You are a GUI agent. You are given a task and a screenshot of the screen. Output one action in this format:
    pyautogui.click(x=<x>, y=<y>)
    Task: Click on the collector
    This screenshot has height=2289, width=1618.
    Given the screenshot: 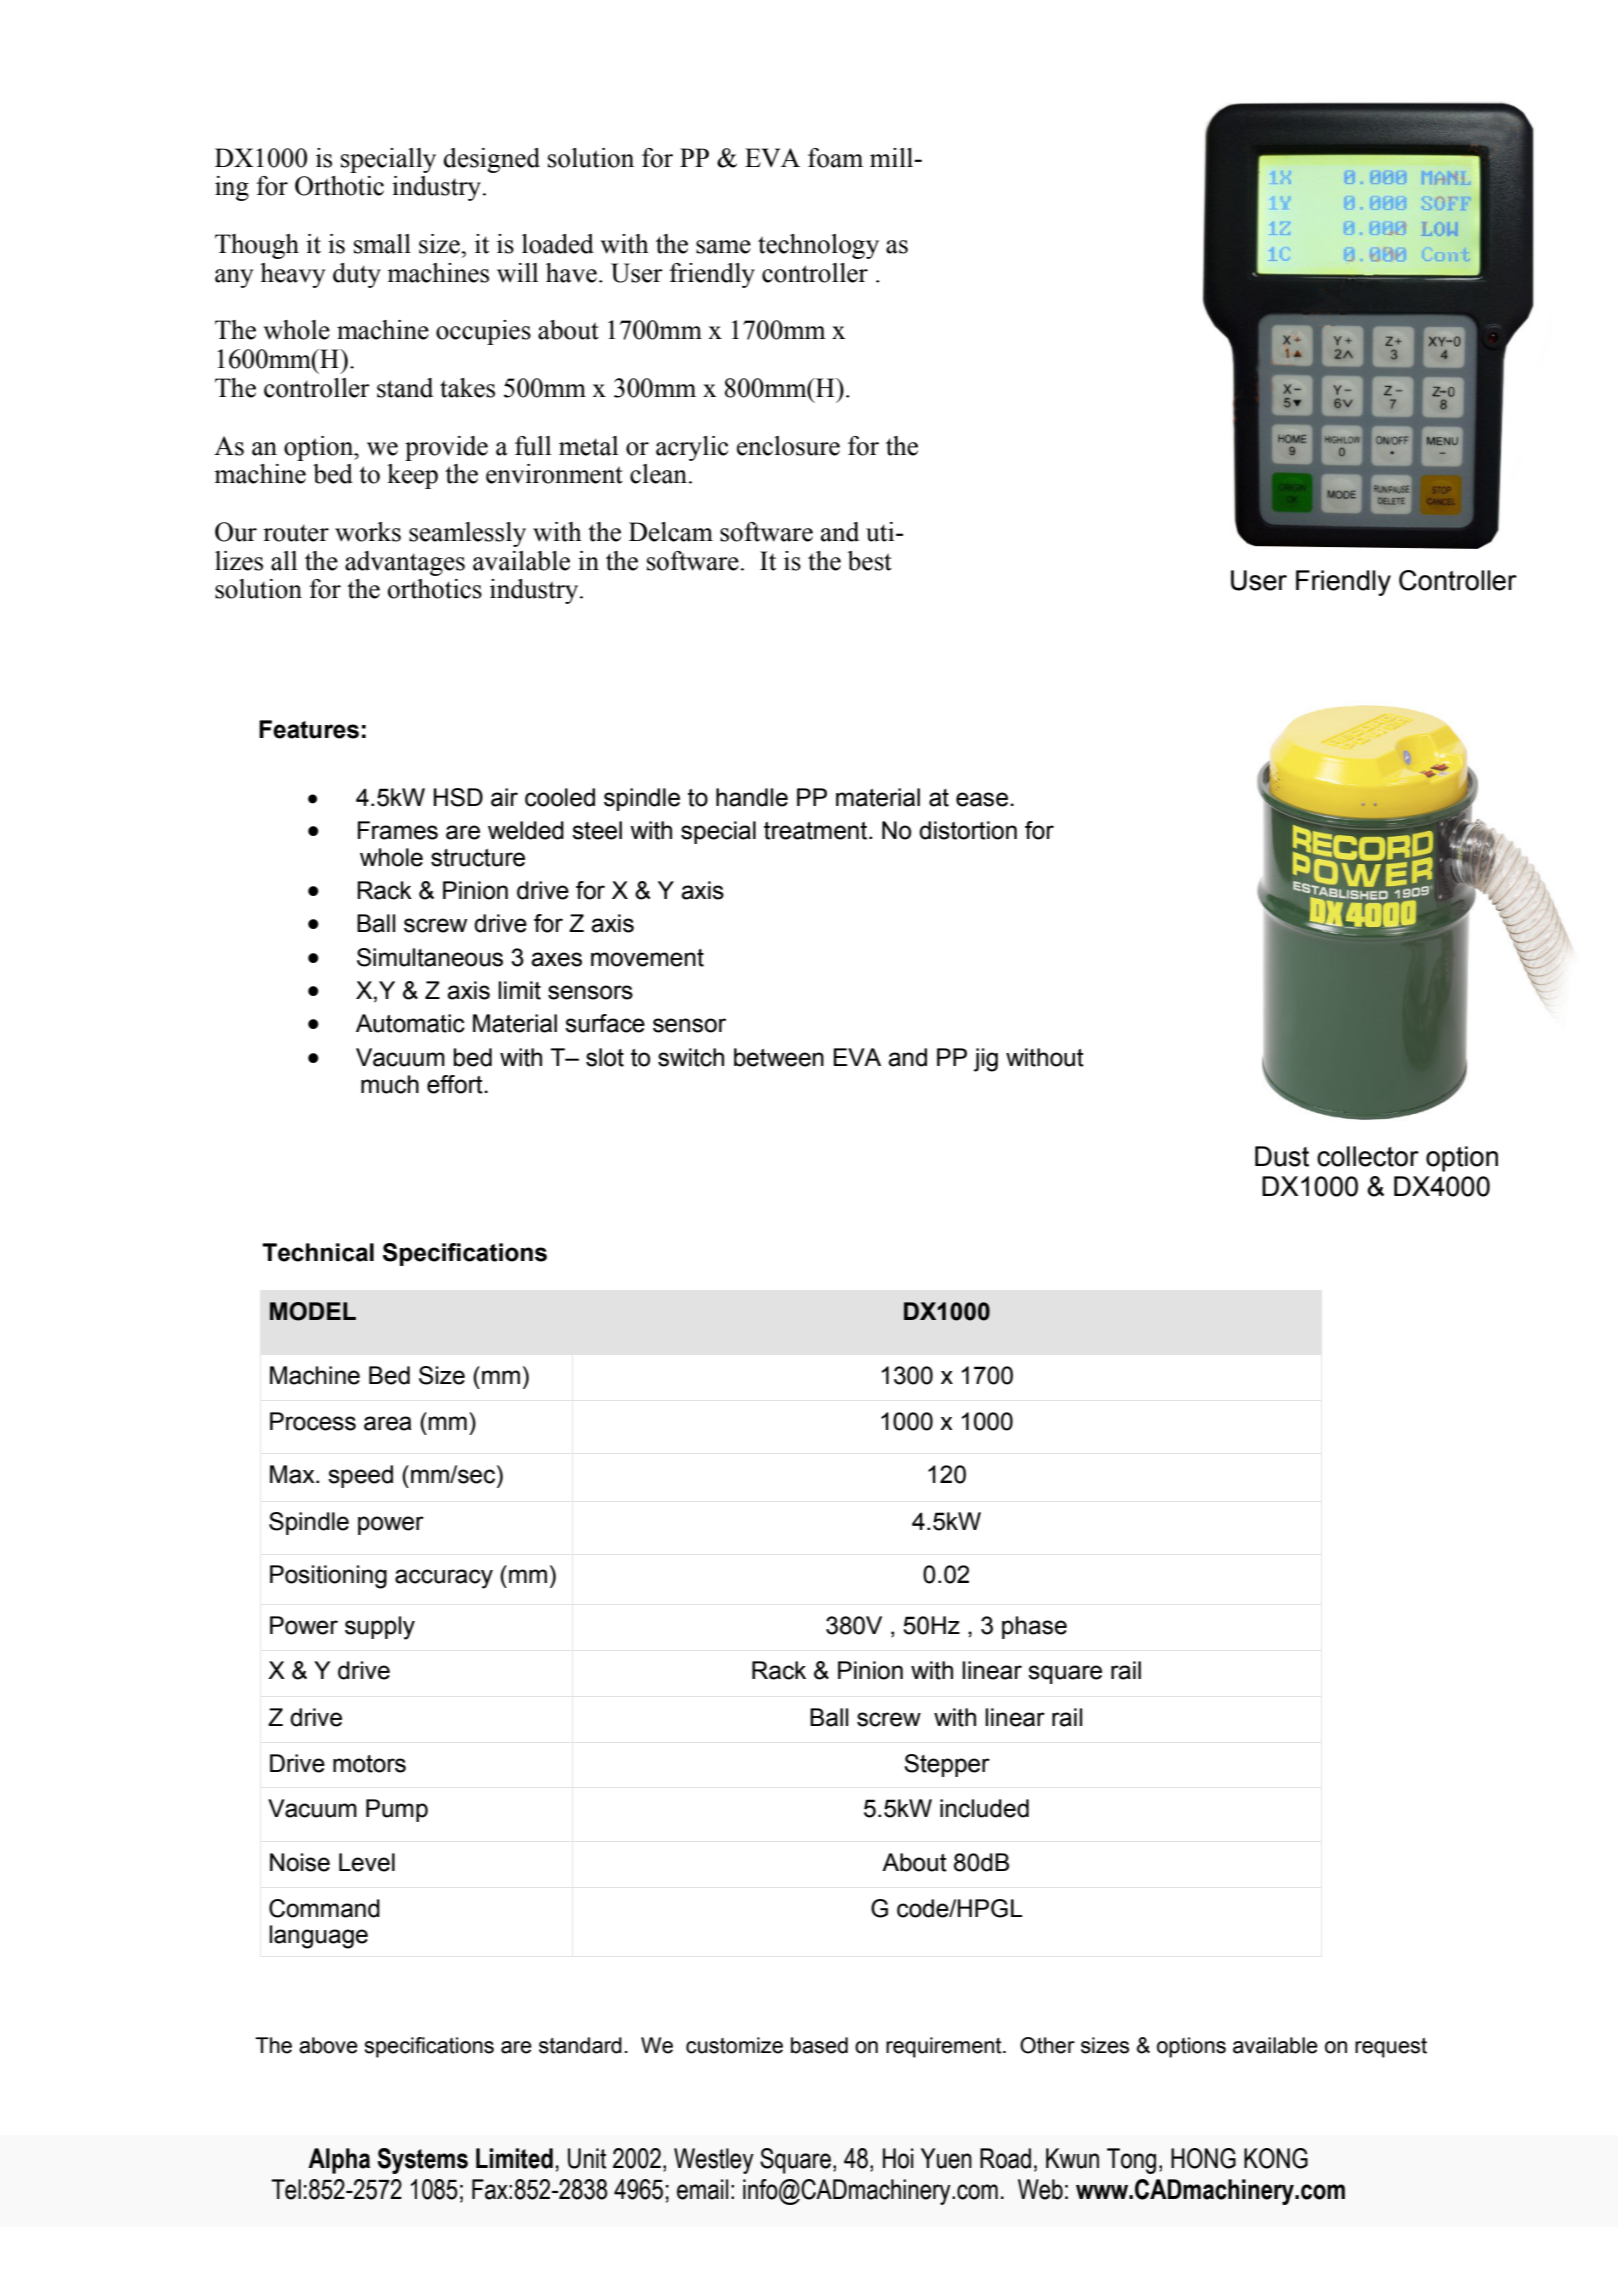 What is the action you would take?
    pyautogui.click(x=1368, y=1156)
